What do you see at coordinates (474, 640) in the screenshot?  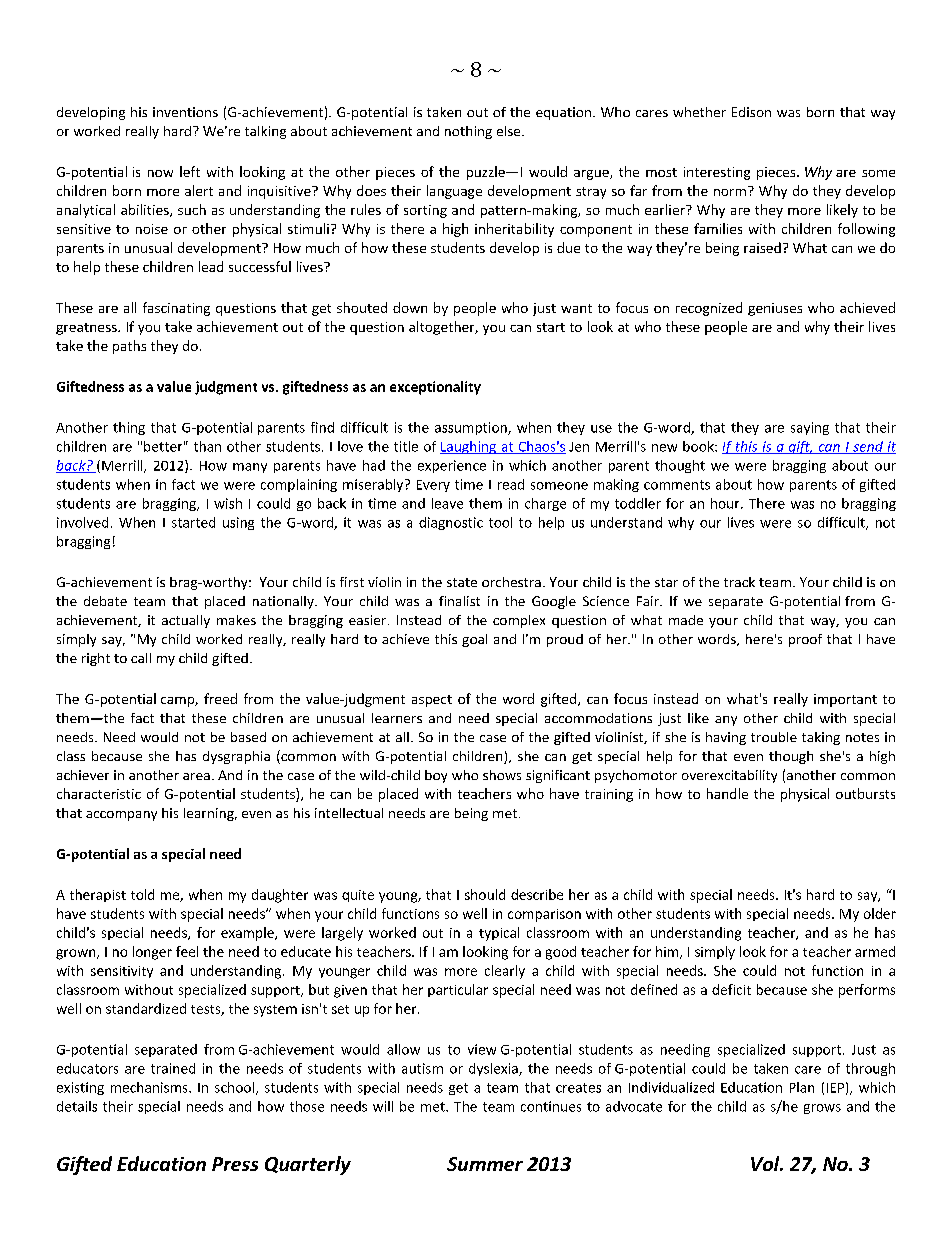 I see `goal` at bounding box center [474, 640].
